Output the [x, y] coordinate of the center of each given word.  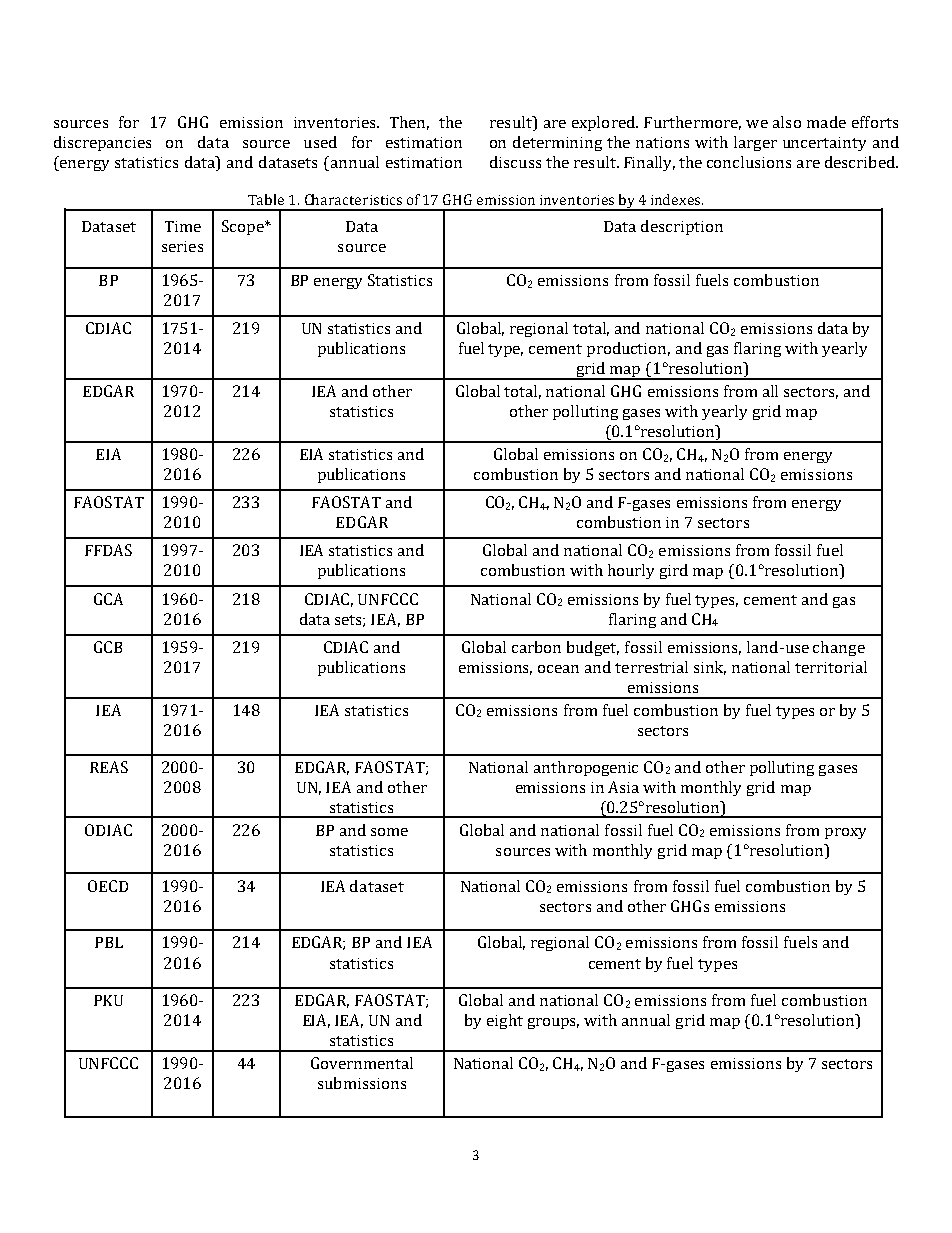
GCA [108, 599]
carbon [536, 647]
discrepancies [102, 143]
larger [755, 143]
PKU [108, 1000]
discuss [515, 162]
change [839, 648]
